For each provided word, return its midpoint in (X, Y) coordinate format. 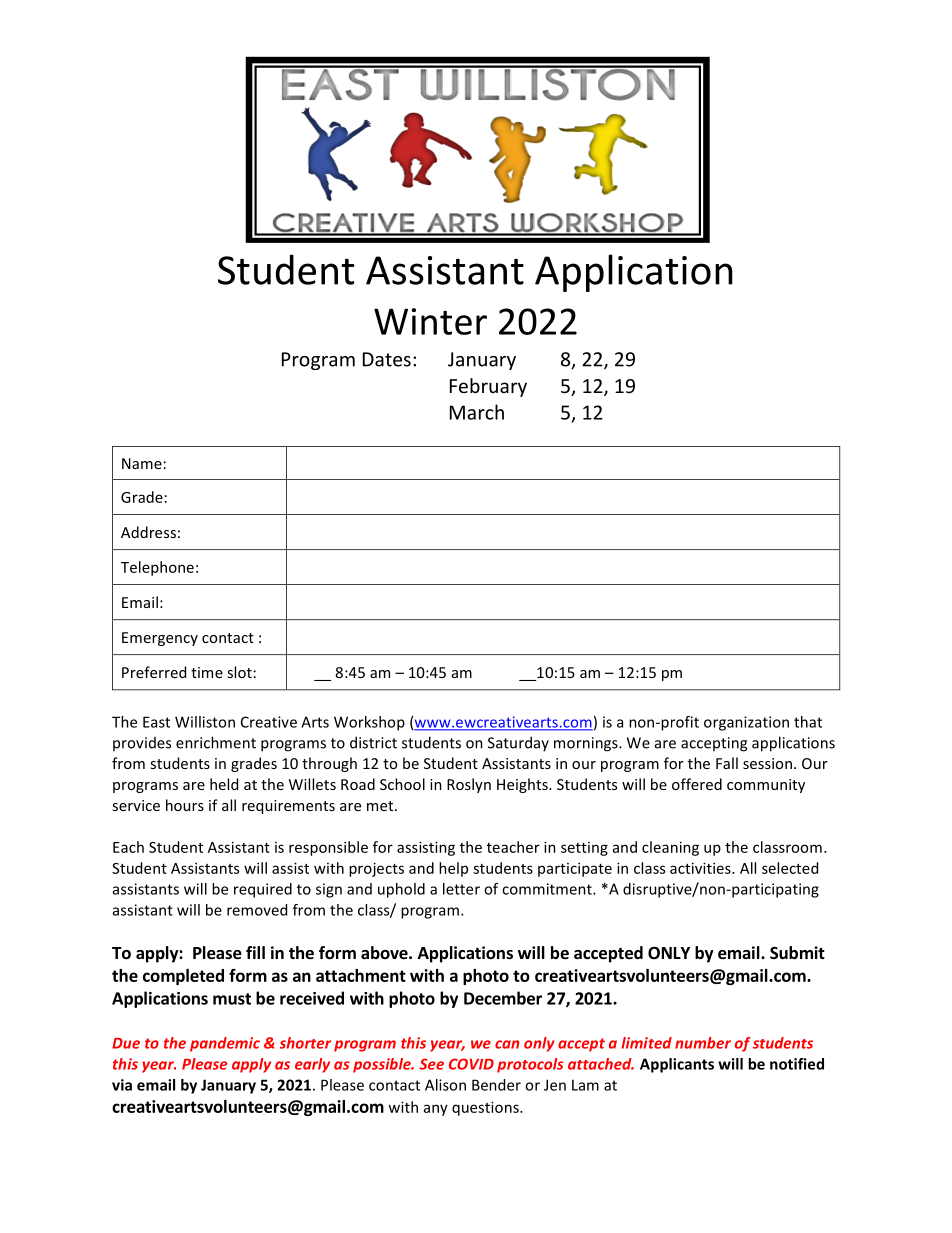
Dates (387, 359)
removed (257, 910)
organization (746, 723)
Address (148, 532)
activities (701, 868)
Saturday (518, 743)
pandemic (225, 1044)
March (477, 412)
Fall (727, 763)
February (488, 387)
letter (461, 889)
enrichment (216, 742)
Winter (430, 321)
